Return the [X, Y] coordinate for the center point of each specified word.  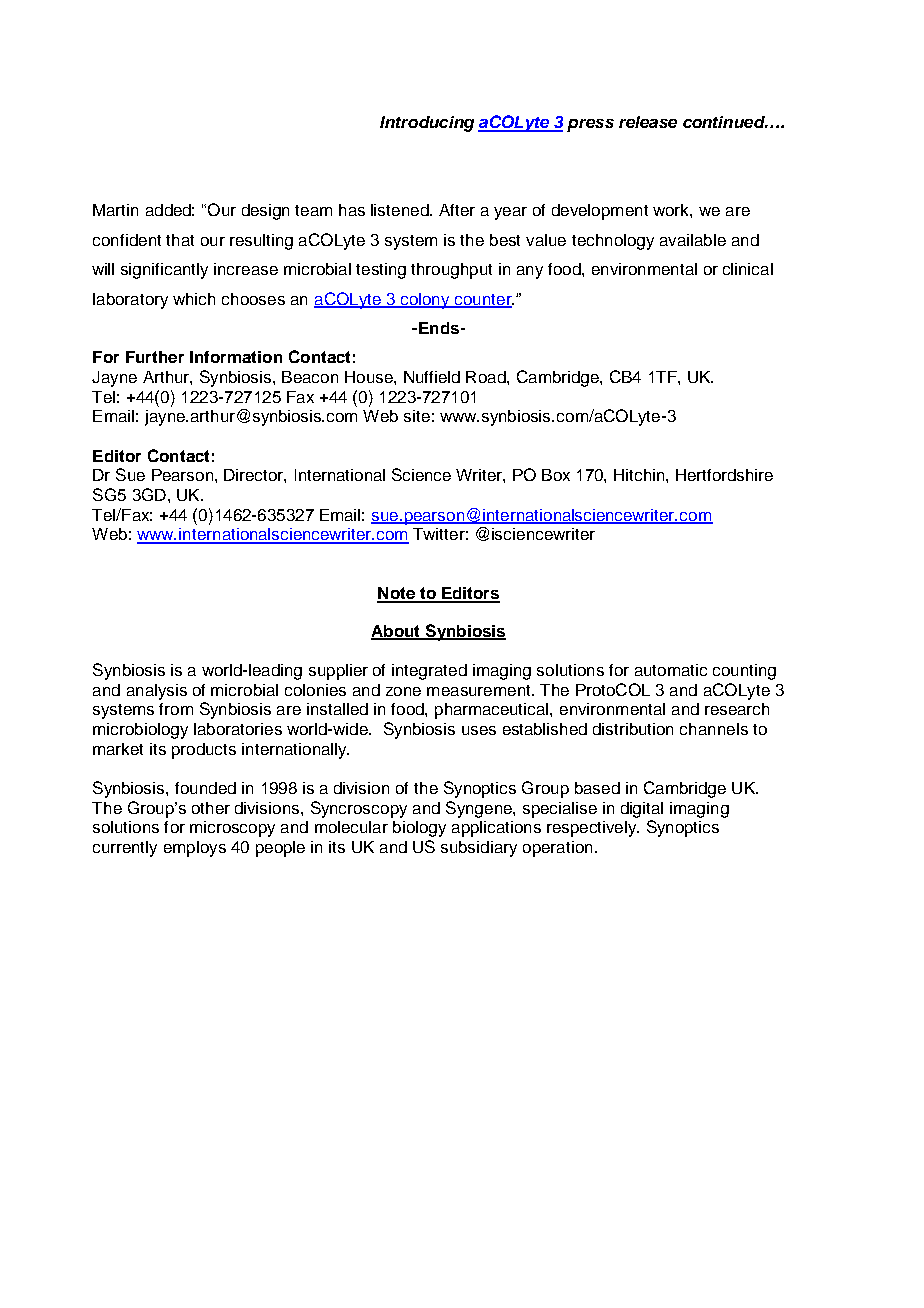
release [648, 122]
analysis [157, 692]
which [194, 299]
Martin [115, 210]
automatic [671, 670]
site [417, 416]
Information [236, 357]
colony [425, 301]
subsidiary [479, 849]
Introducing [427, 124]
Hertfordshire [724, 475]
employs [195, 849]
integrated [429, 672]
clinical [748, 269]
